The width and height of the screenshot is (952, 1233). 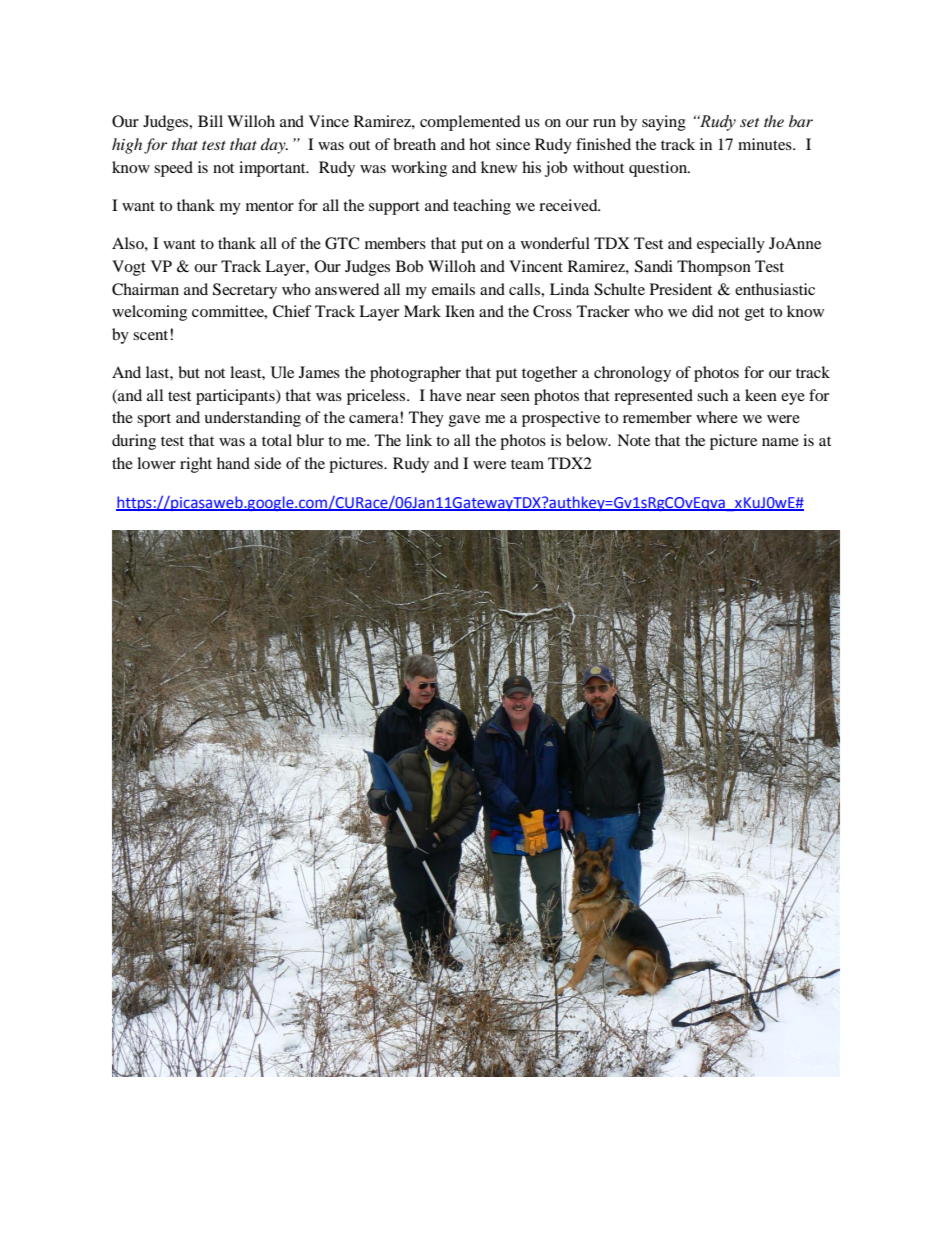 What do you see at coordinates (270, 206) in the screenshot?
I see `mentor` at bounding box center [270, 206].
